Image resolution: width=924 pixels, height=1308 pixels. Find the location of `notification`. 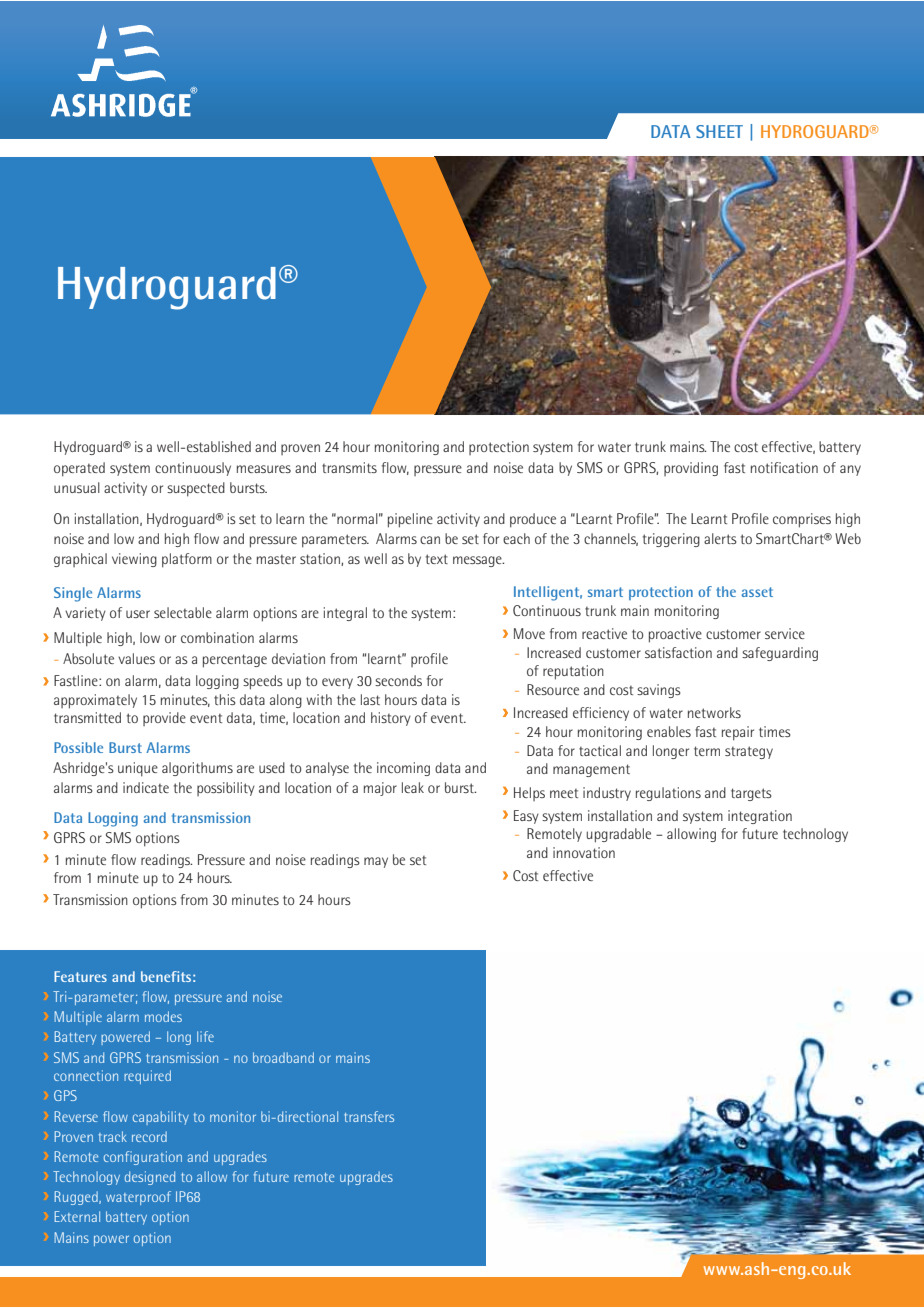

notification is located at coordinates (784, 467).
